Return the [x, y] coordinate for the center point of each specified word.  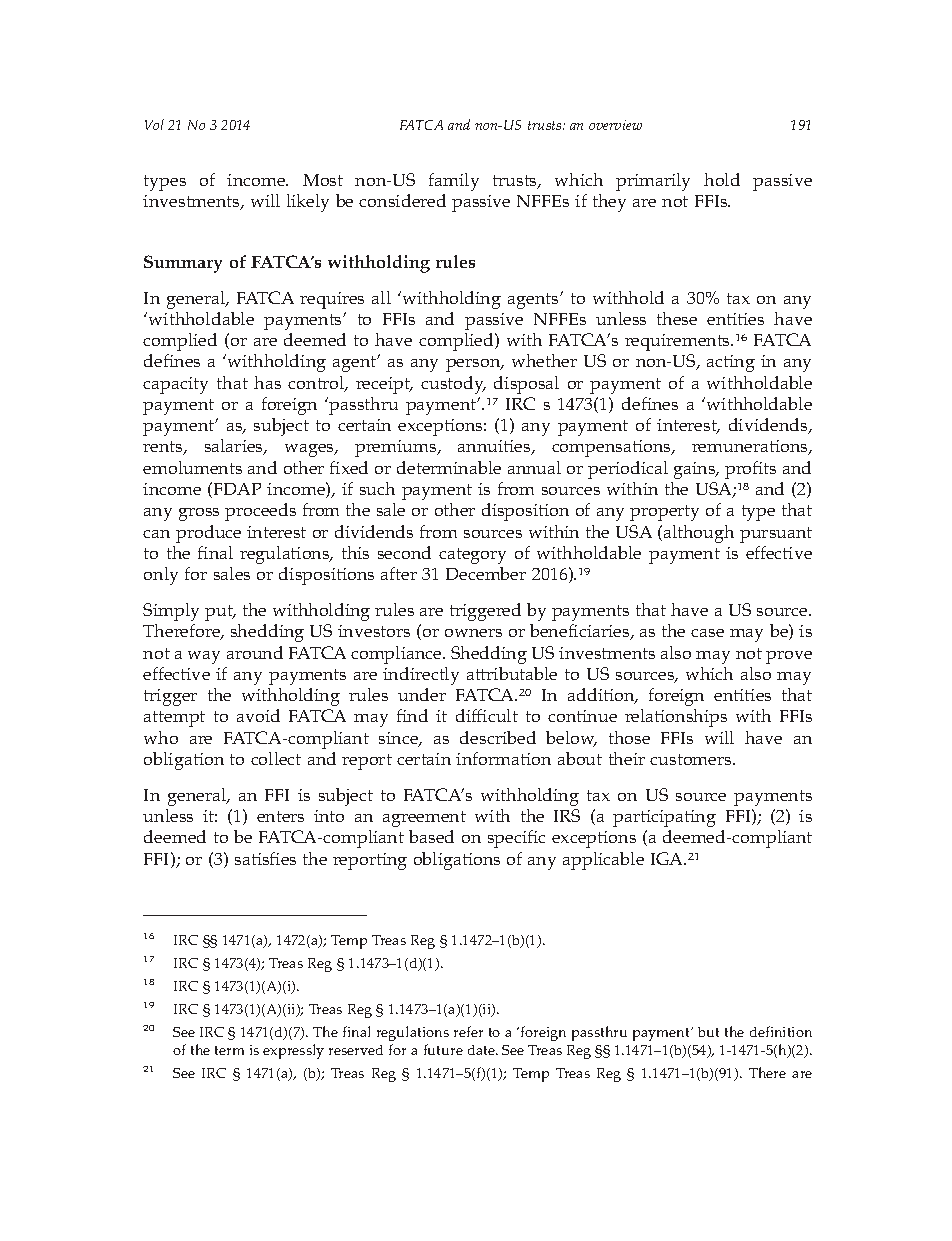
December [486, 573]
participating [664, 818]
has [267, 382]
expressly [293, 1051]
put [220, 613]
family [454, 182]
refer [468, 1031]
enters [280, 816]
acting [731, 363]
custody [453, 385]
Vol [154, 124]
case [707, 633]
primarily [653, 182]
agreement [424, 819]
